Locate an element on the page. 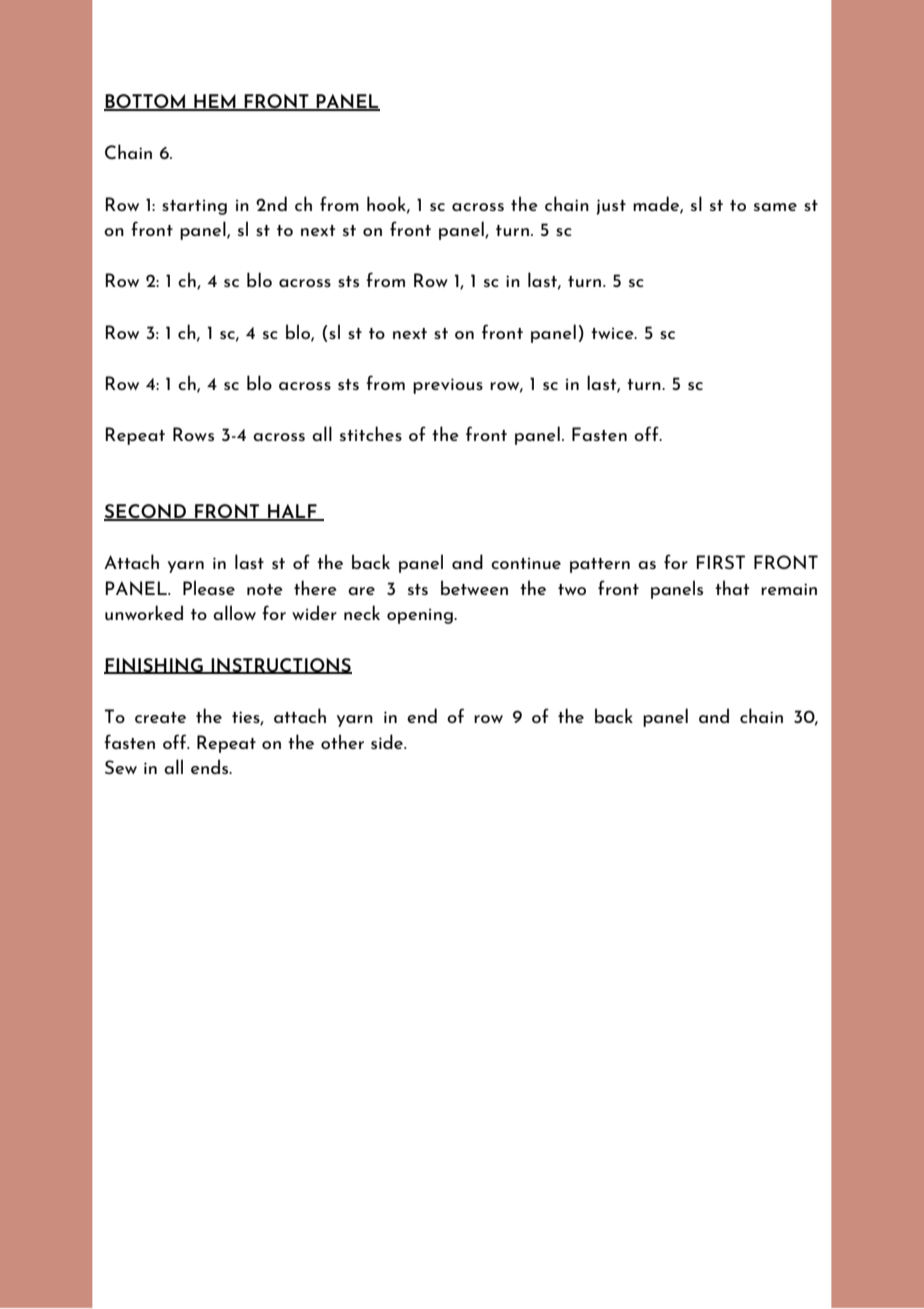  that is located at coordinates (732, 587).
